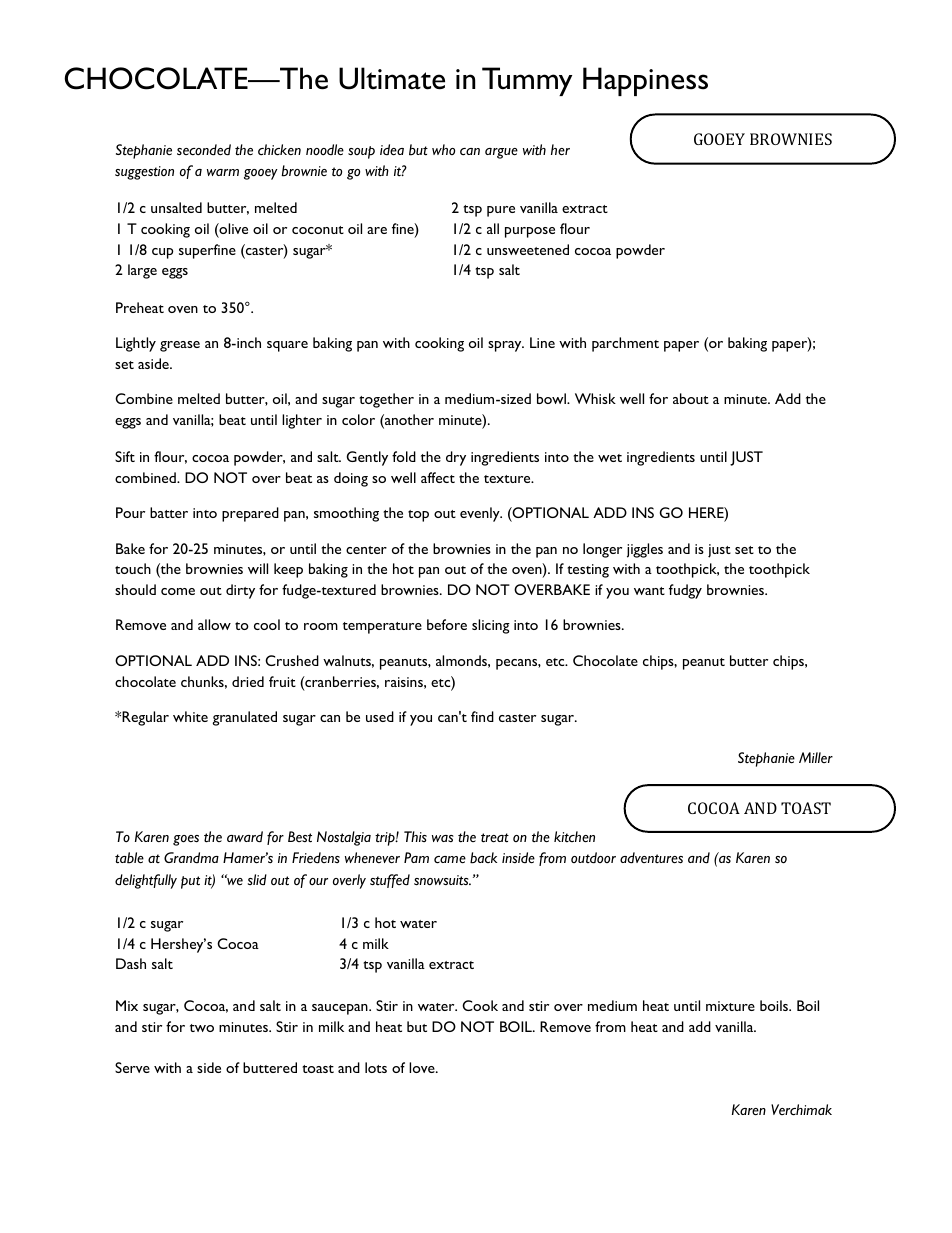 The width and height of the image is (952, 1233). What do you see at coordinates (443, 149) in the image?
I see `who` at bounding box center [443, 149].
